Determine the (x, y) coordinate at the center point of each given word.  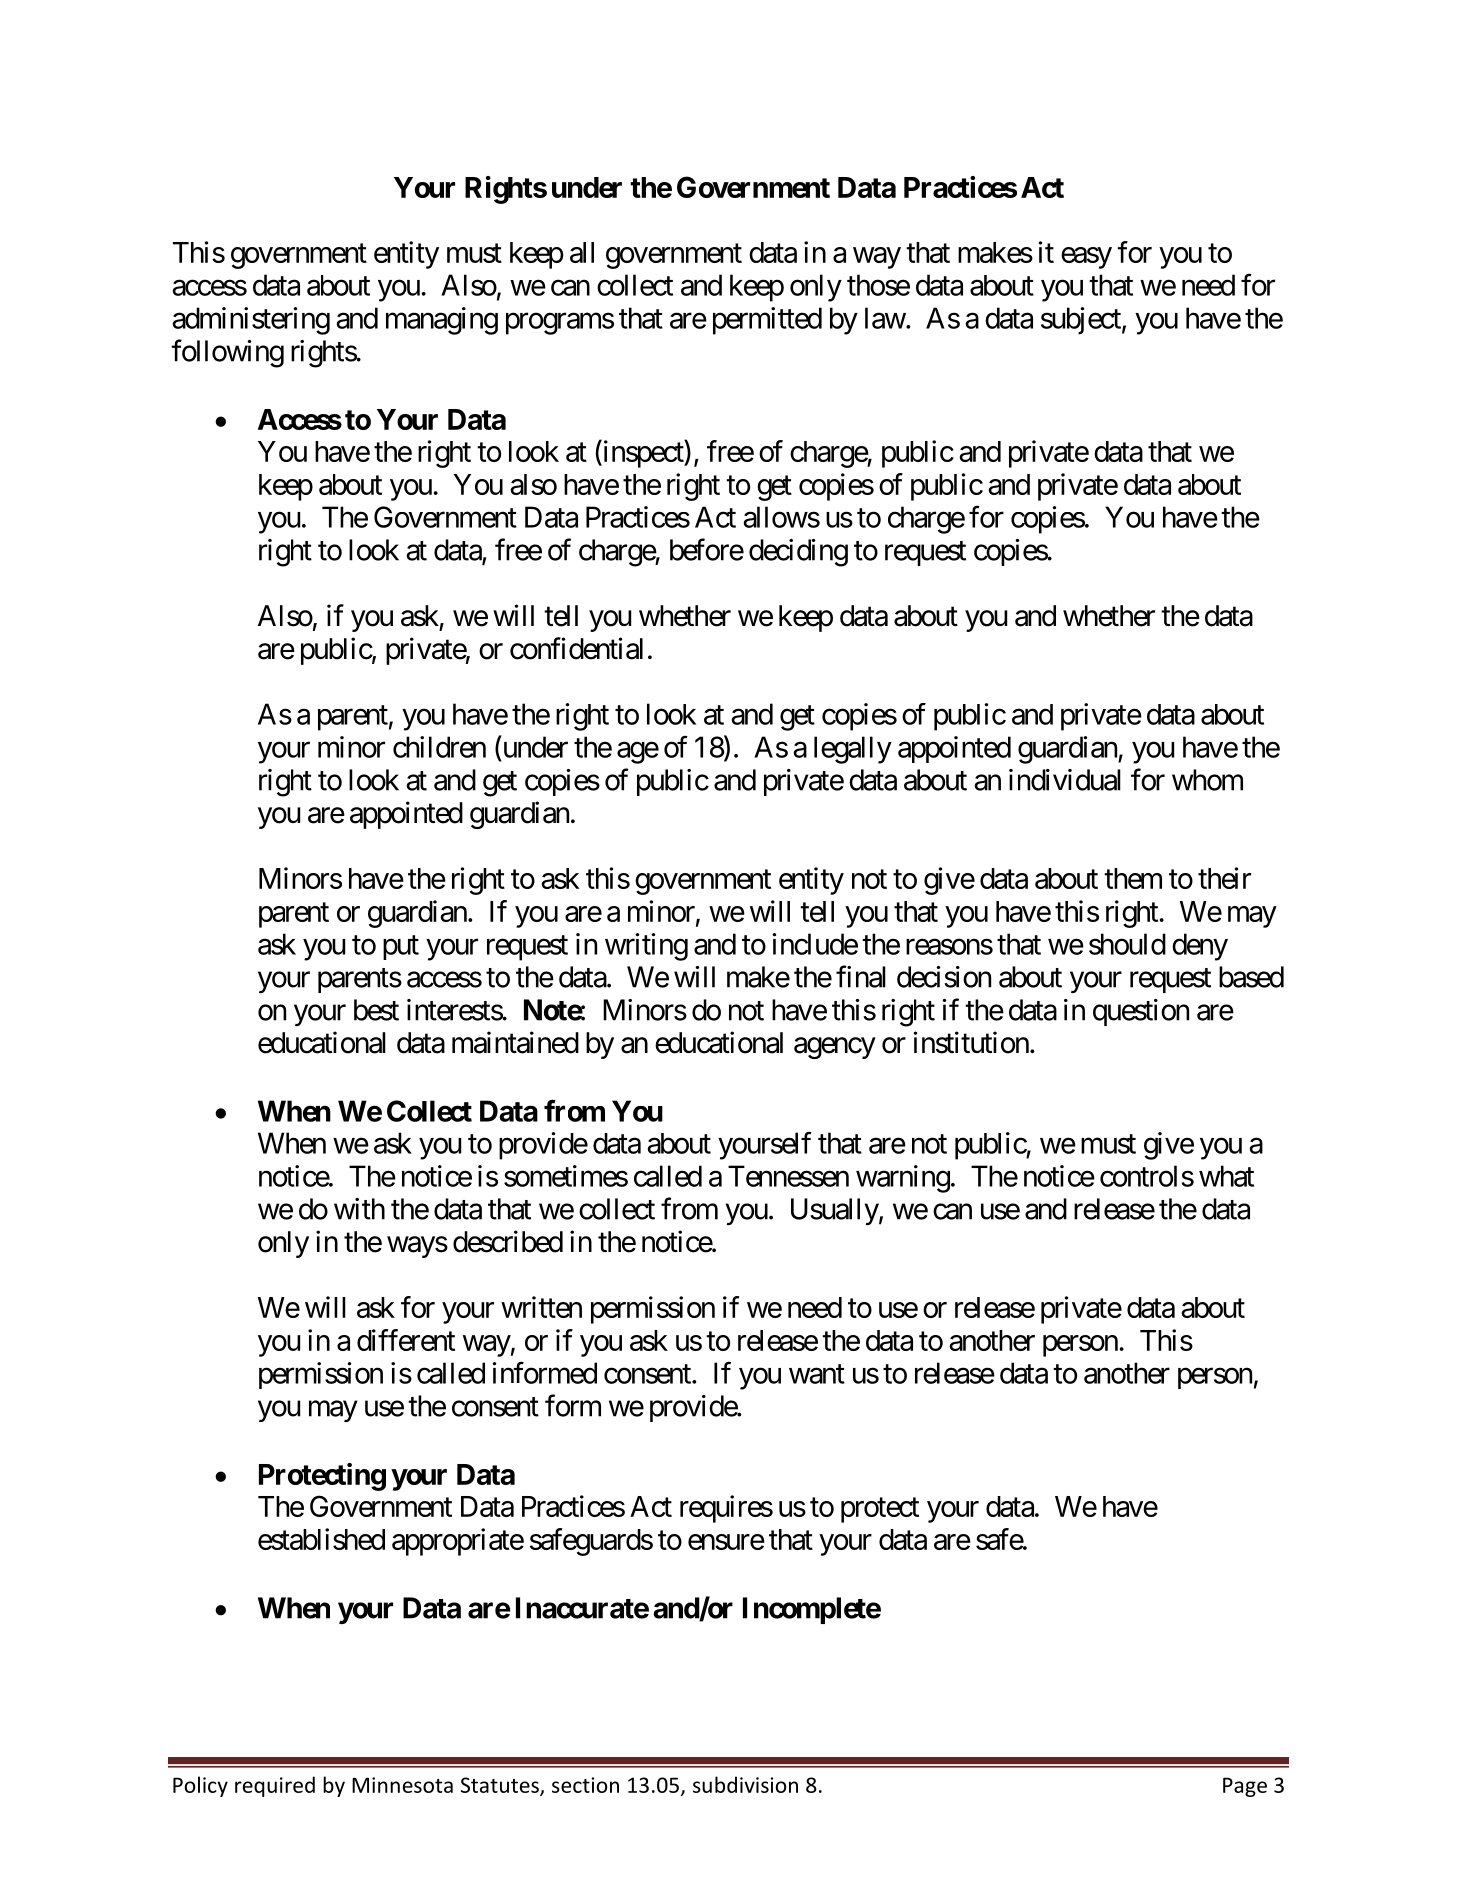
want (817, 1374)
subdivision (745, 1784)
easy (1086, 258)
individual (1065, 780)
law (885, 318)
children (439, 747)
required (275, 1786)
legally (853, 750)
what (1226, 1176)
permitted (767, 321)
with (359, 1209)
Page (1245, 1787)
